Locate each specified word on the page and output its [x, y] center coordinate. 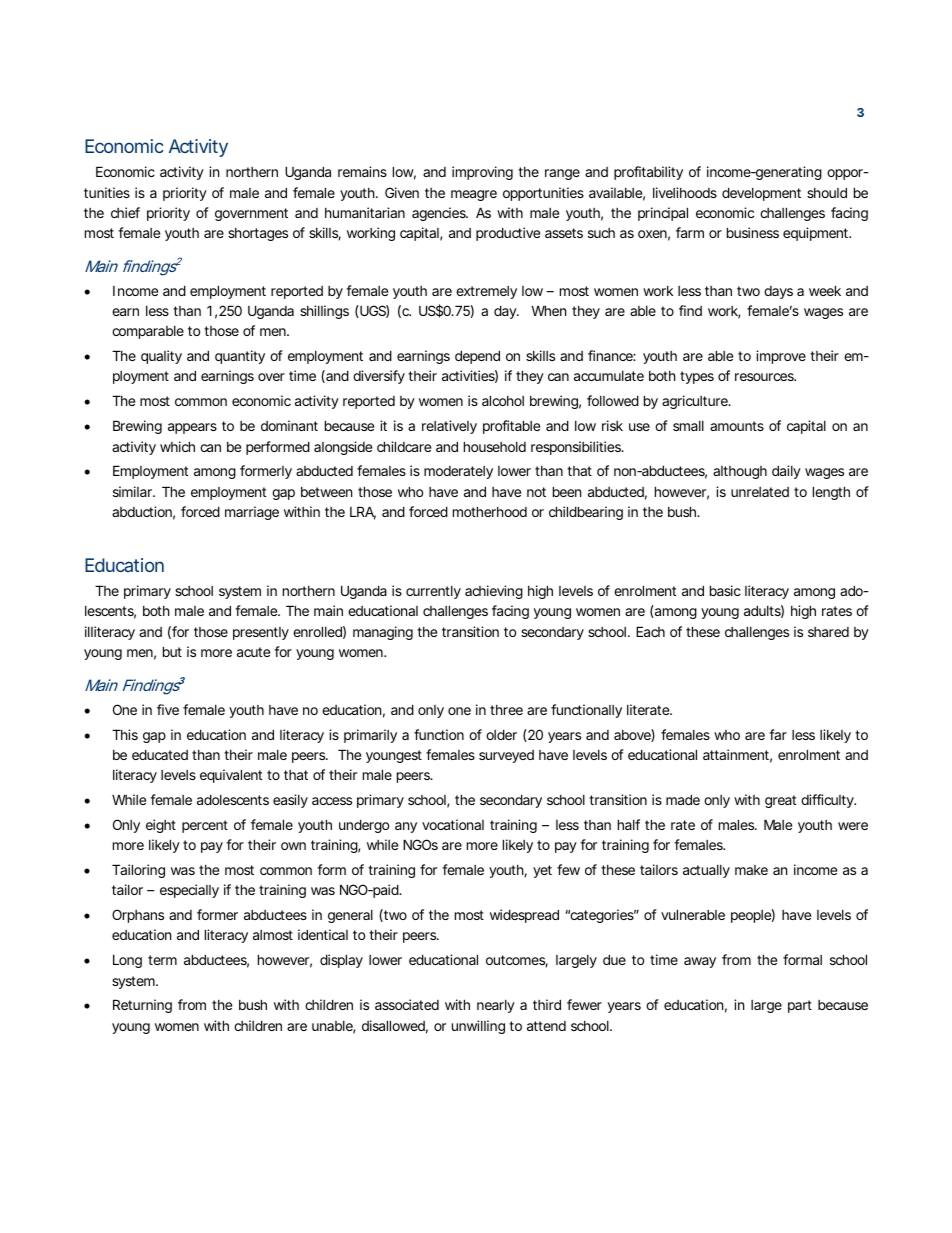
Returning [142, 1006]
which [177, 446]
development [761, 194]
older [501, 734]
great [780, 801]
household [495, 446]
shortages [258, 234]
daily [786, 472]
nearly [496, 1006]
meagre [474, 195]
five [168, 709]
